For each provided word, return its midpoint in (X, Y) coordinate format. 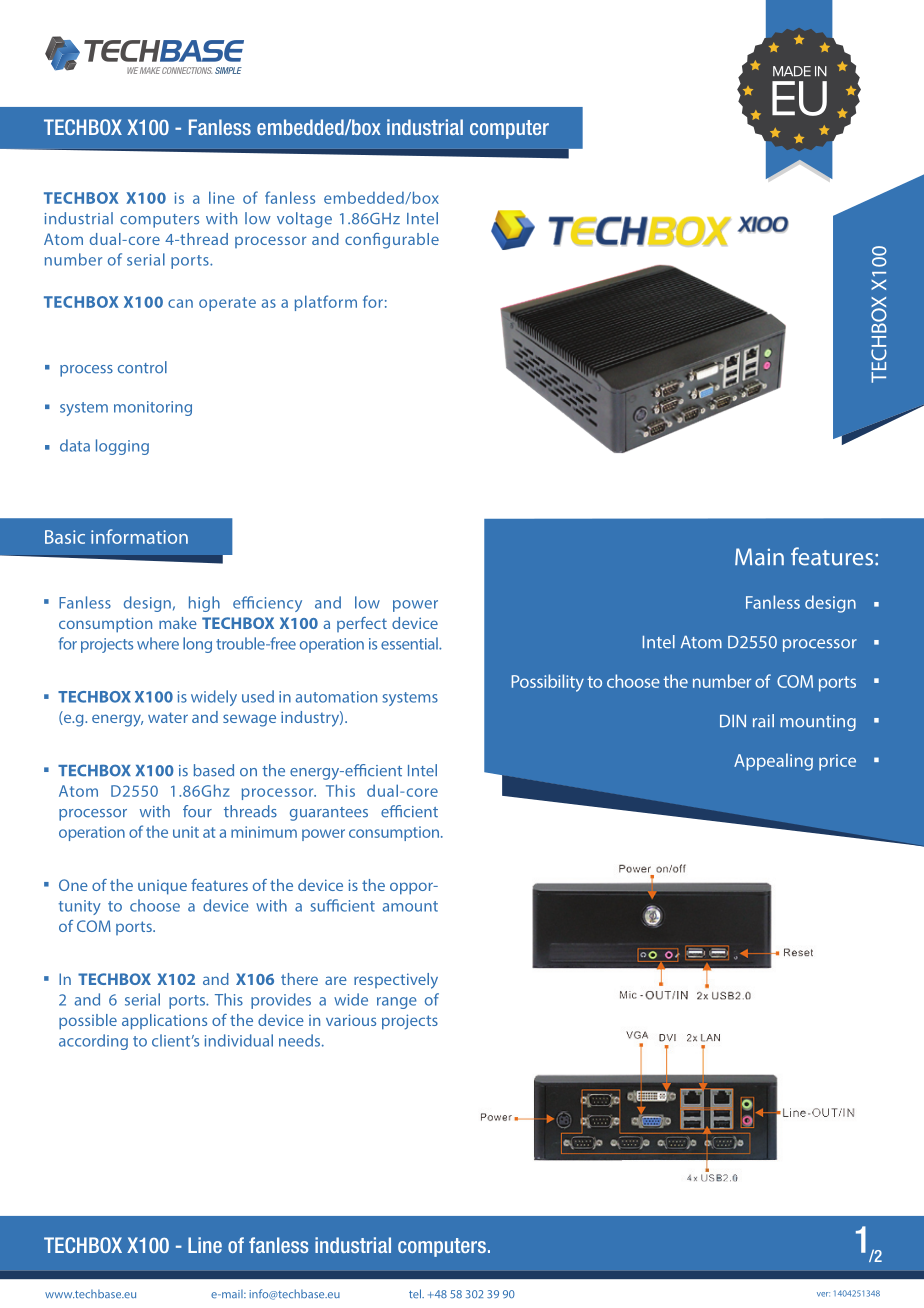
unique (162, 887)
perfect (362, 624)
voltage (304, 220)
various (351, 1020)
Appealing (773, 762)
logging (122, 447)
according (93, 1042)
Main (759, 557)
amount (410, 906)
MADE (792, 71)
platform (326, 303)
